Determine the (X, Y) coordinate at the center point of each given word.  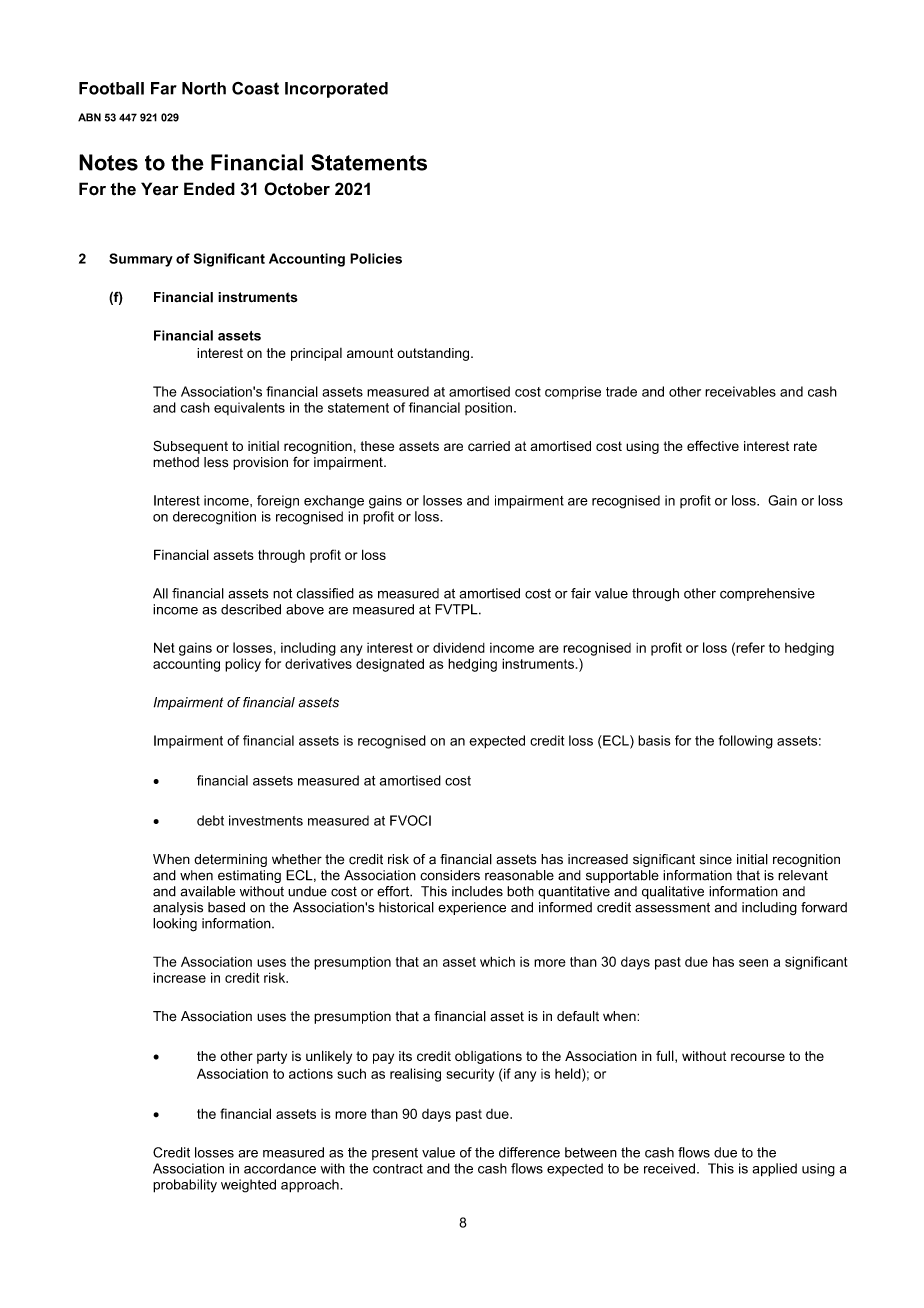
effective (713, 446)
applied (774, 1170)
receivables (740, 391)
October (297, 189)
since (716, 859)
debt (210, 820)
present (395, 1154)
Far (164, 88)
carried (489, 446)
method (176, 462)
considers (450, 875)
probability (185, 1186)
